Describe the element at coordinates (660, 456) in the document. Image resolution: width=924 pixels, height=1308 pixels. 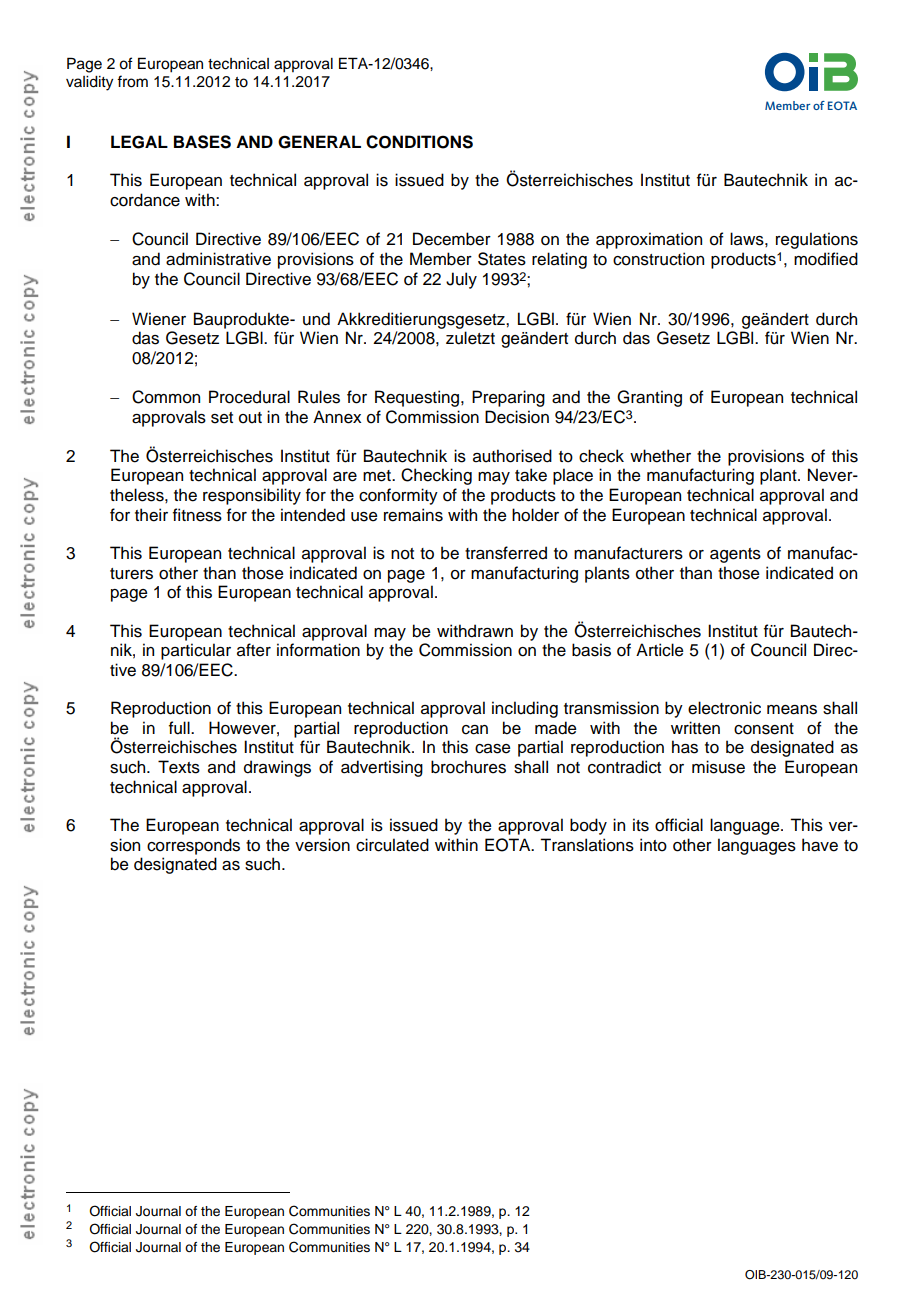
I see `whether` at that location.
